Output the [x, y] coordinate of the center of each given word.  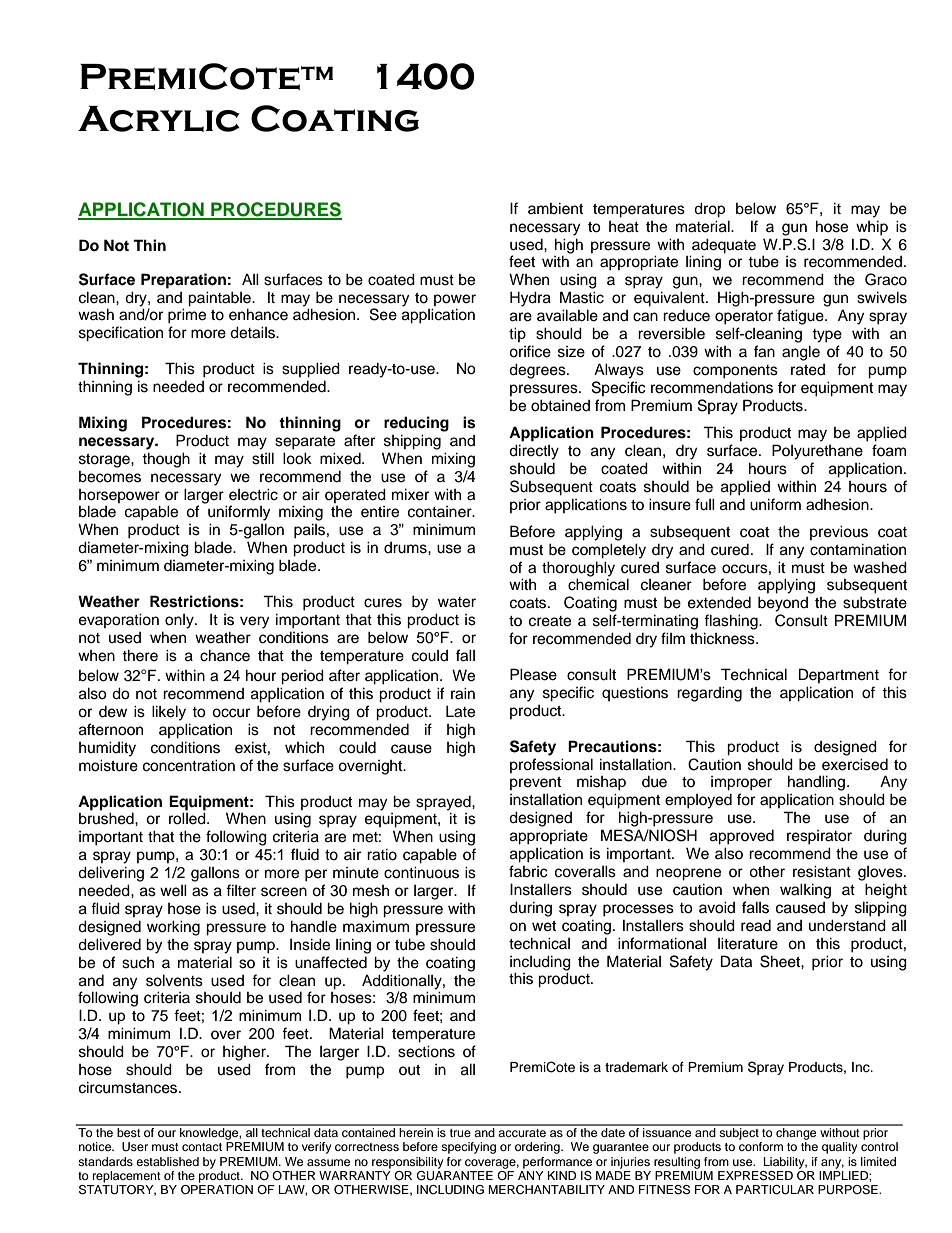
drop [709, 210]
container [441, 512]
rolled [188, 818]
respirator [819, 837]
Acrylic [159, 119]
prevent [535, 783]
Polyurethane [817, 452]
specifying [468, 1148]
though [166, 460]
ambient [555, 208]
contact [202, 1147]
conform [761, 1146]
